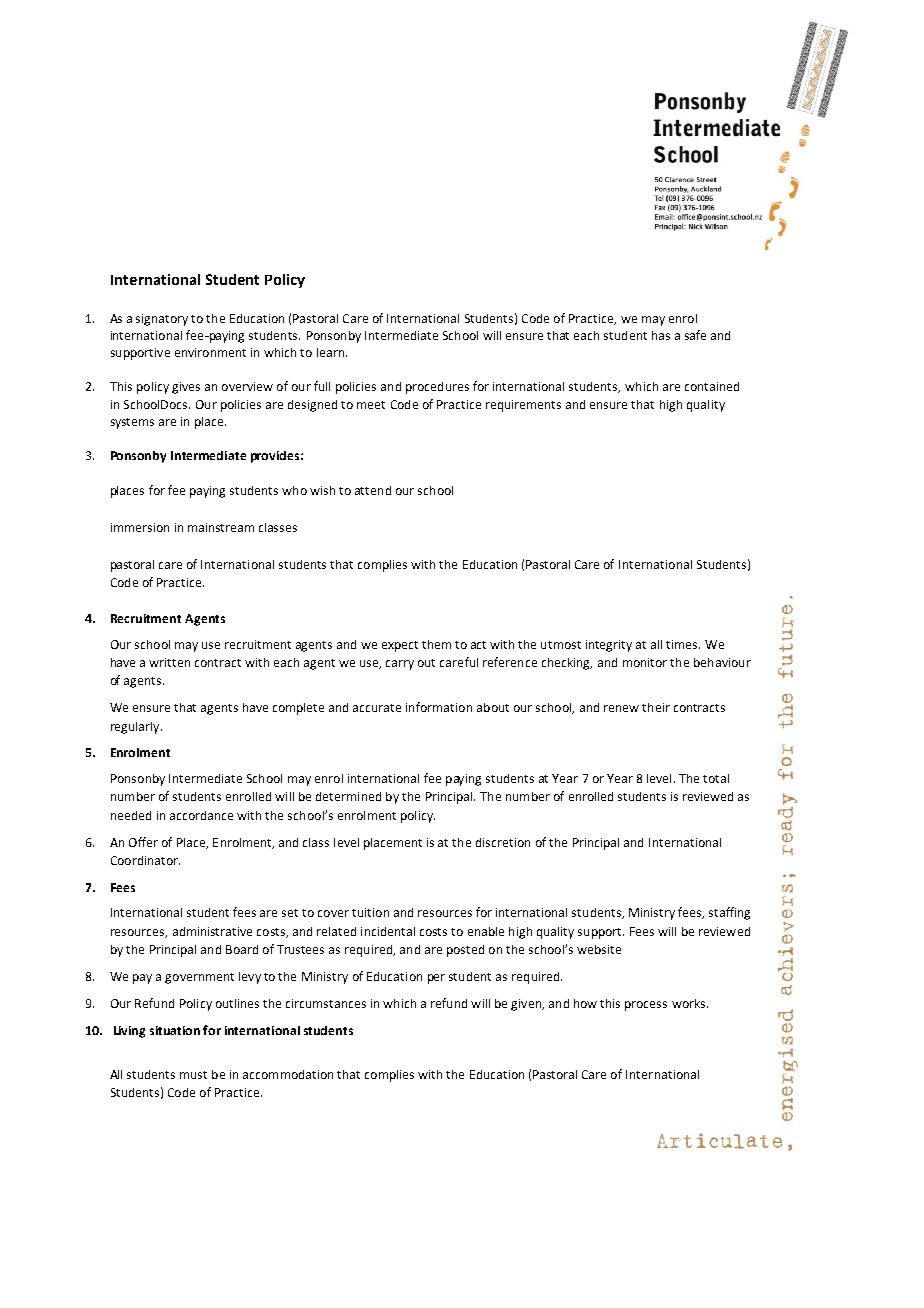 Image resolution: width=924 pixels, height=1308 pixels. I want to click on process, so click(646, 1006).
